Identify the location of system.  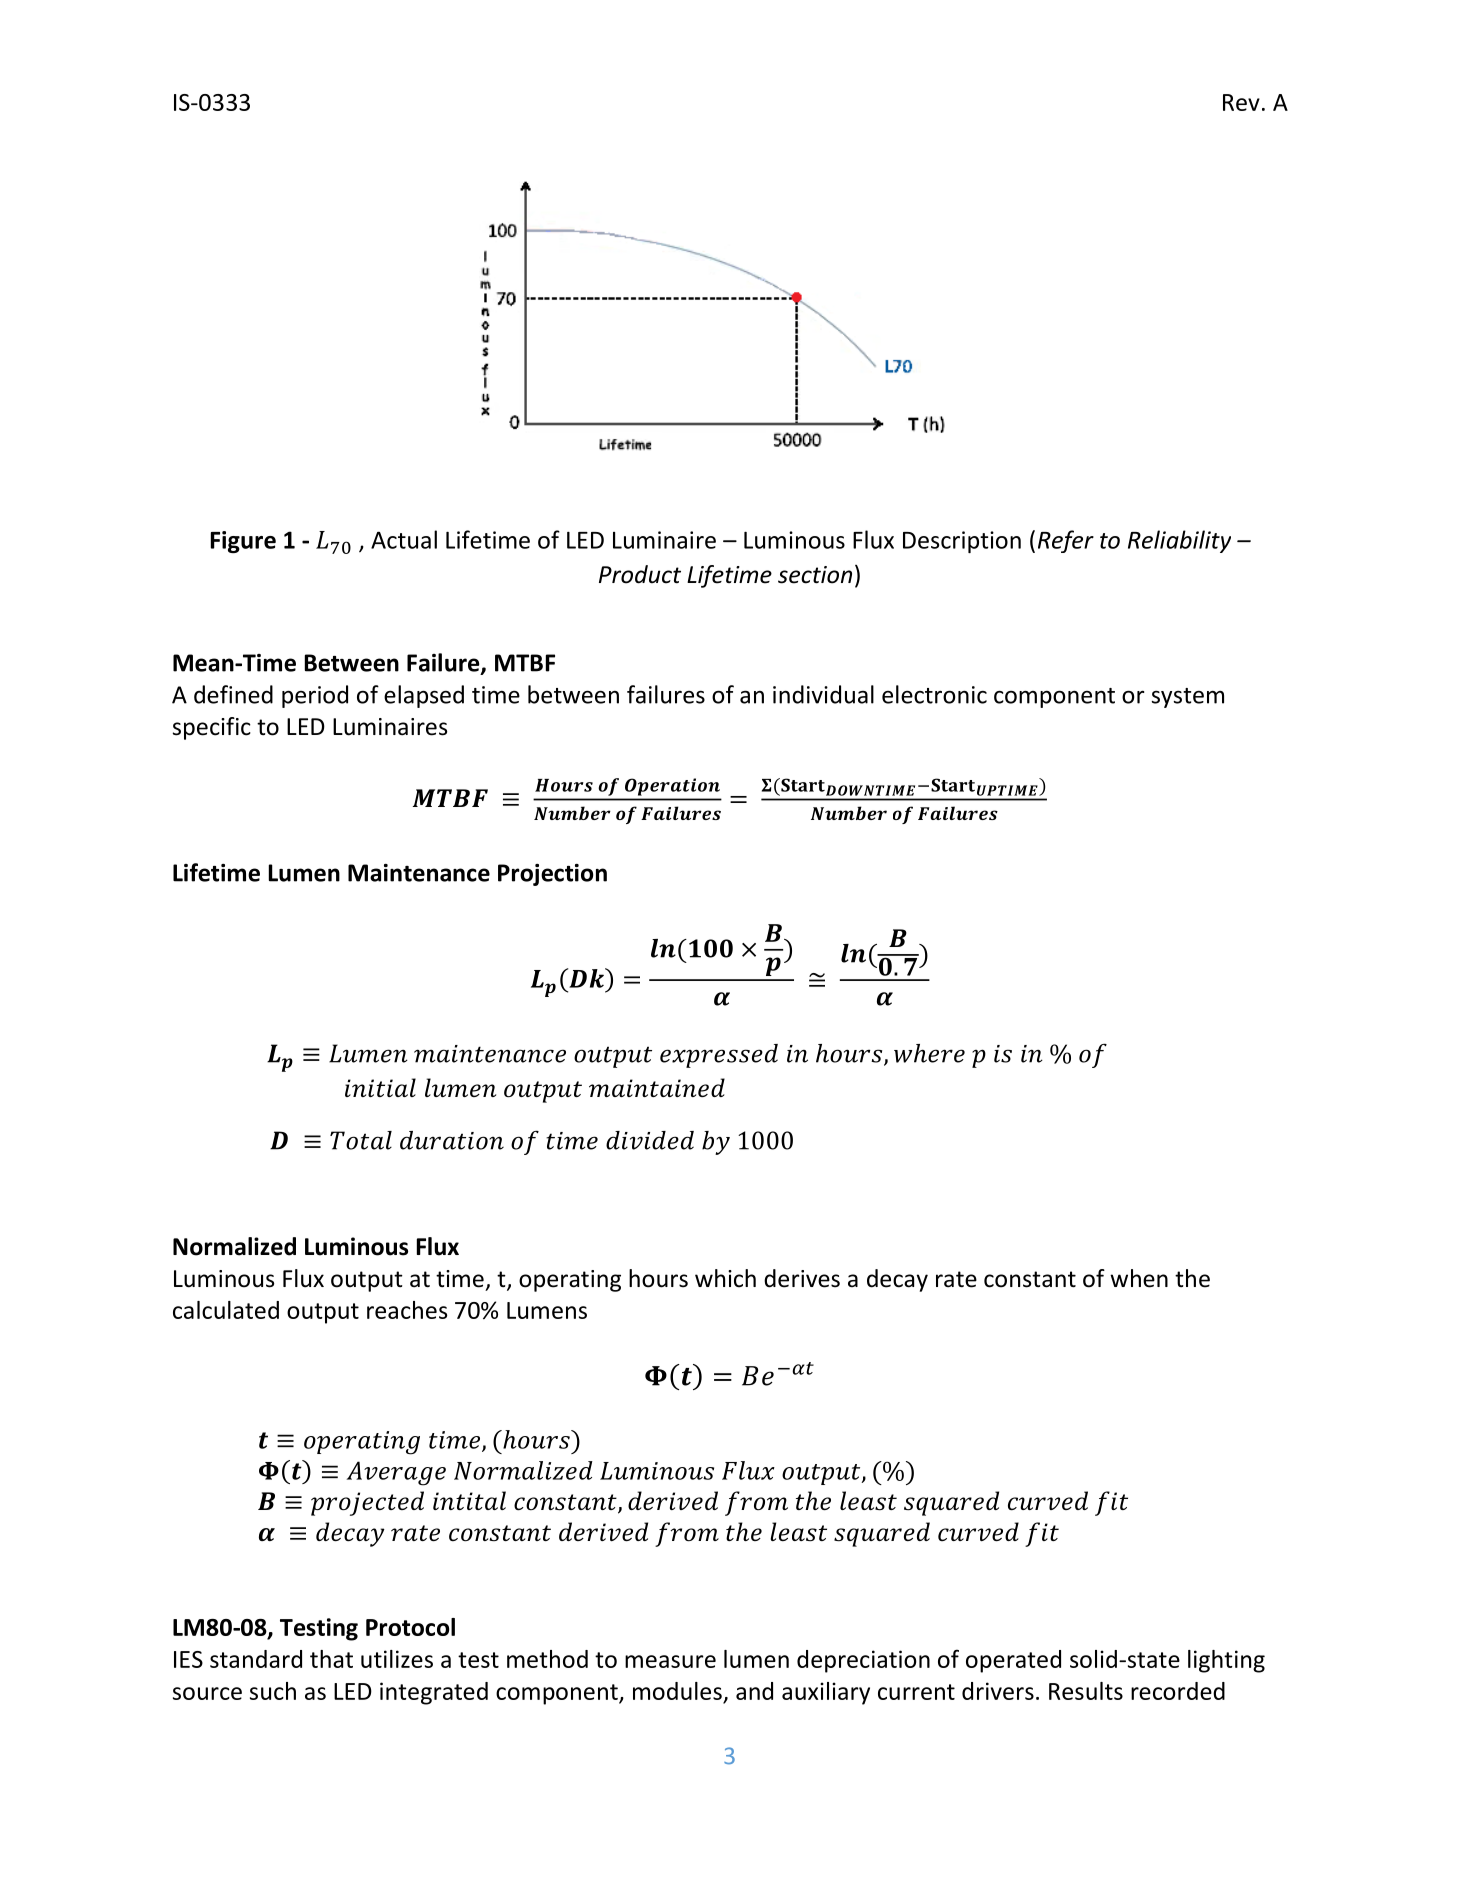
(1188, 698).
